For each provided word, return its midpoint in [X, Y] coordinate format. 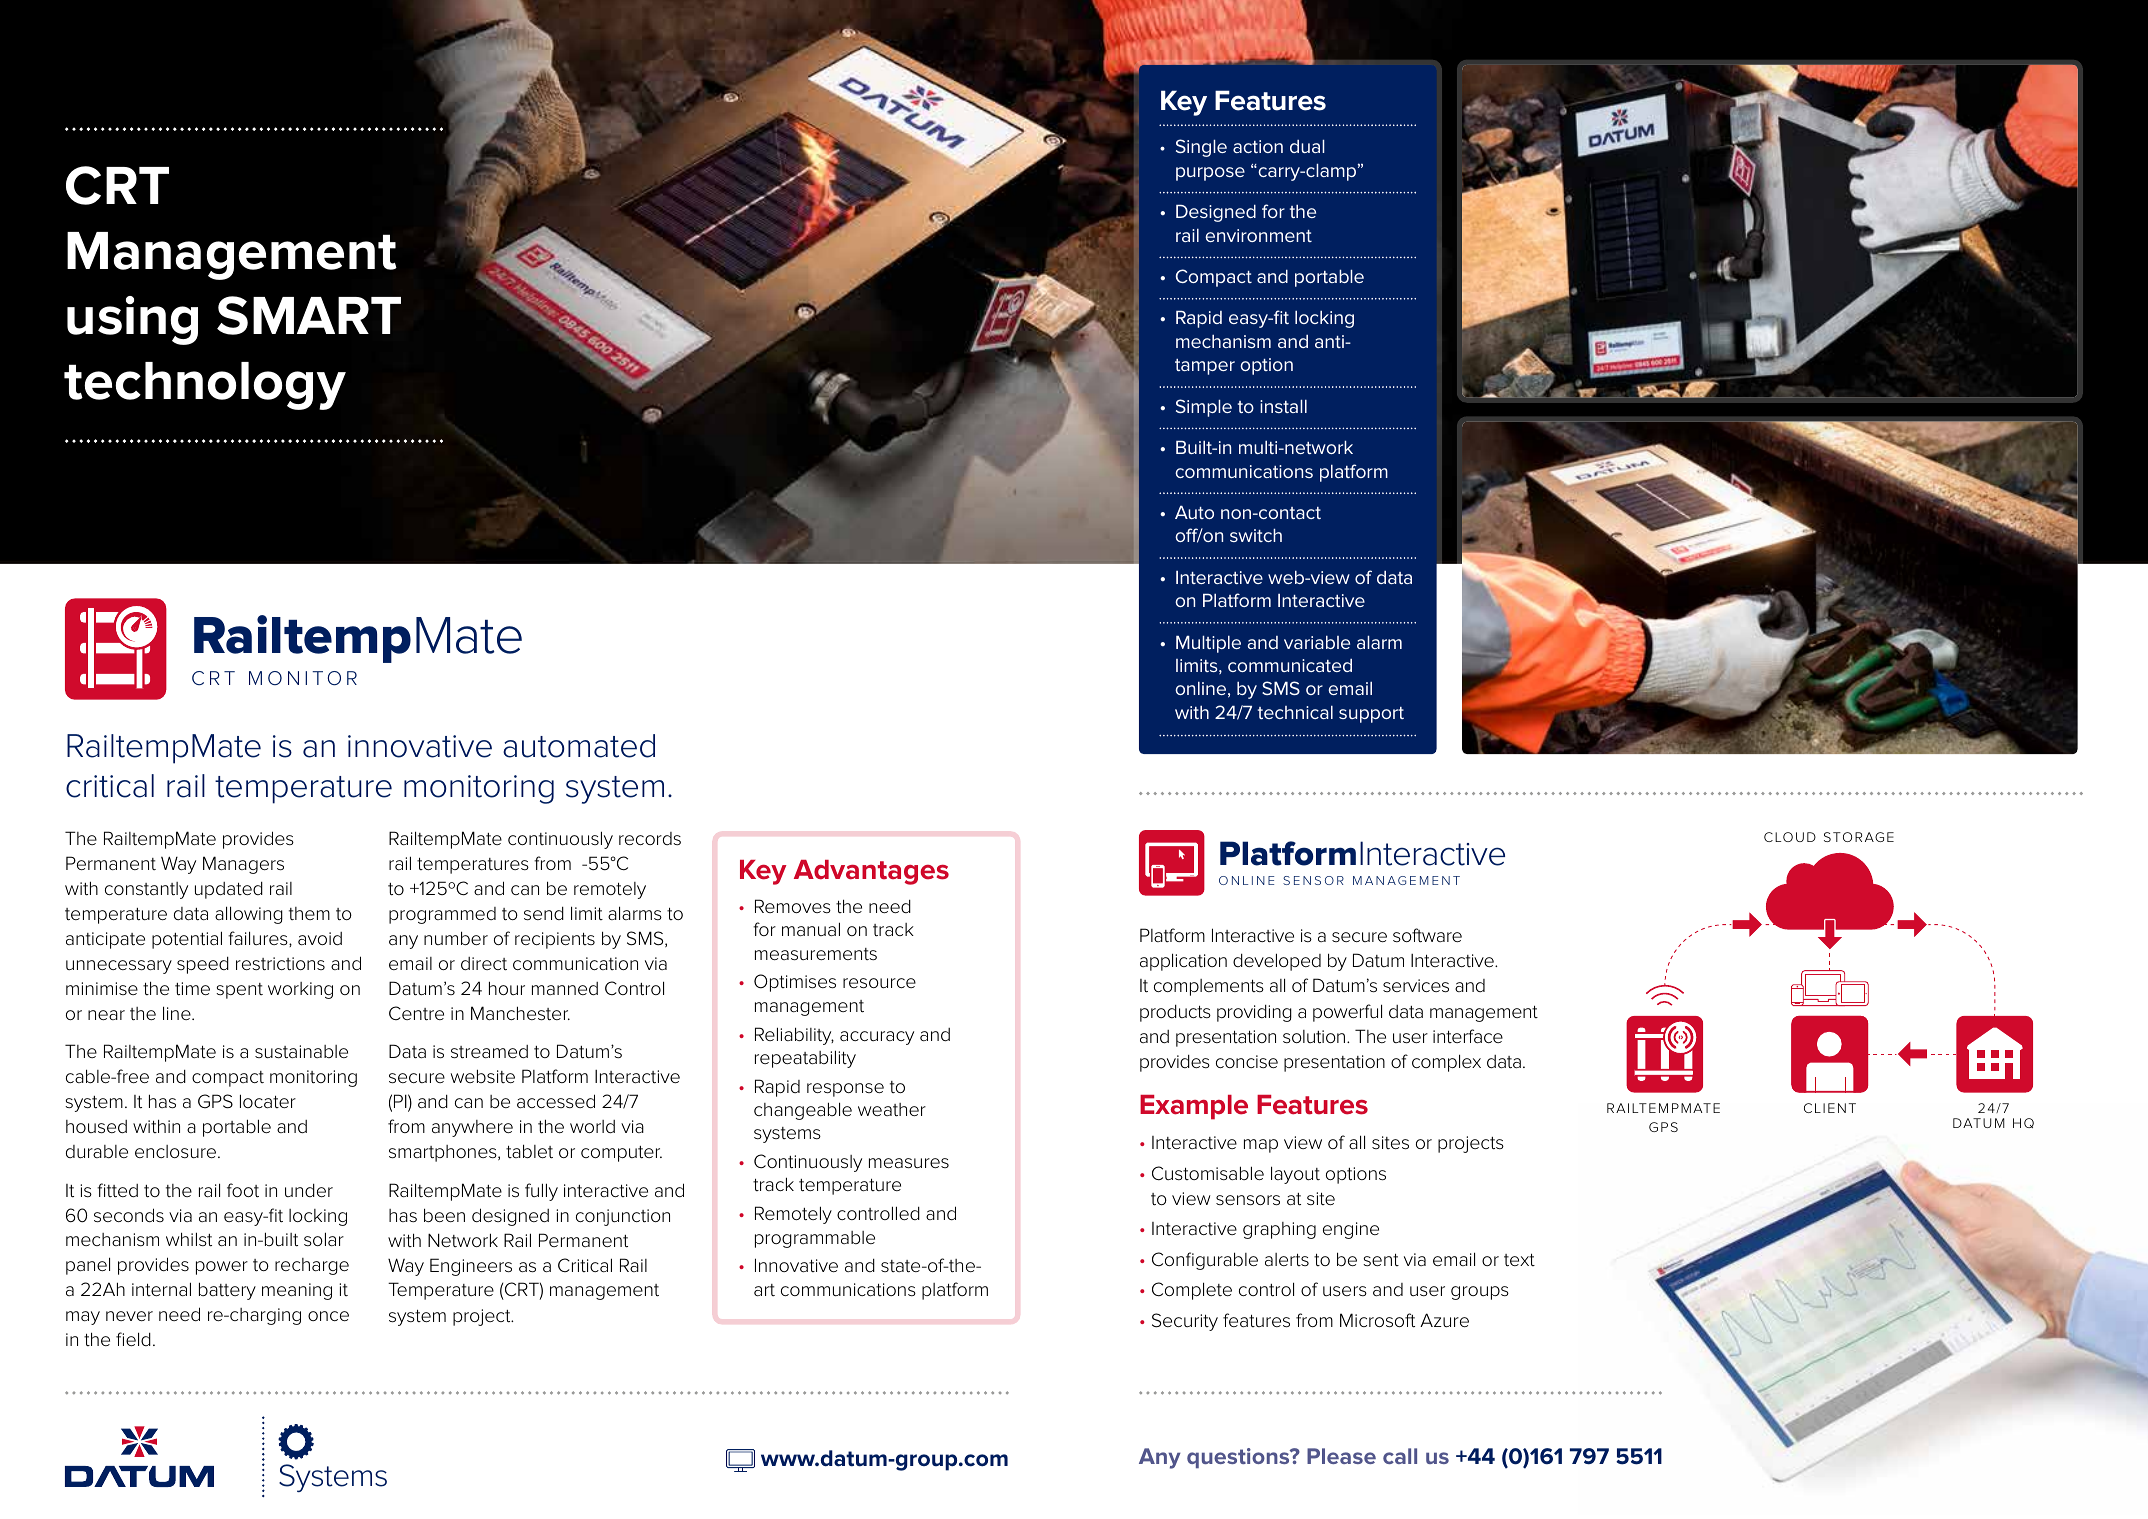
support [1371, 715]
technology [205, 386]
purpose [1210, 174]
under [309, 1190]
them [309, 913]
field [133, 1339]
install [1283, 406]
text [1519, 1260]
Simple [1204, 408]
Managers [243, 865]
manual [811, 929]
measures [909, 1163]
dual [1307, 146]
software [1427, 935]
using [132, 320]
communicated [1290, 665]
